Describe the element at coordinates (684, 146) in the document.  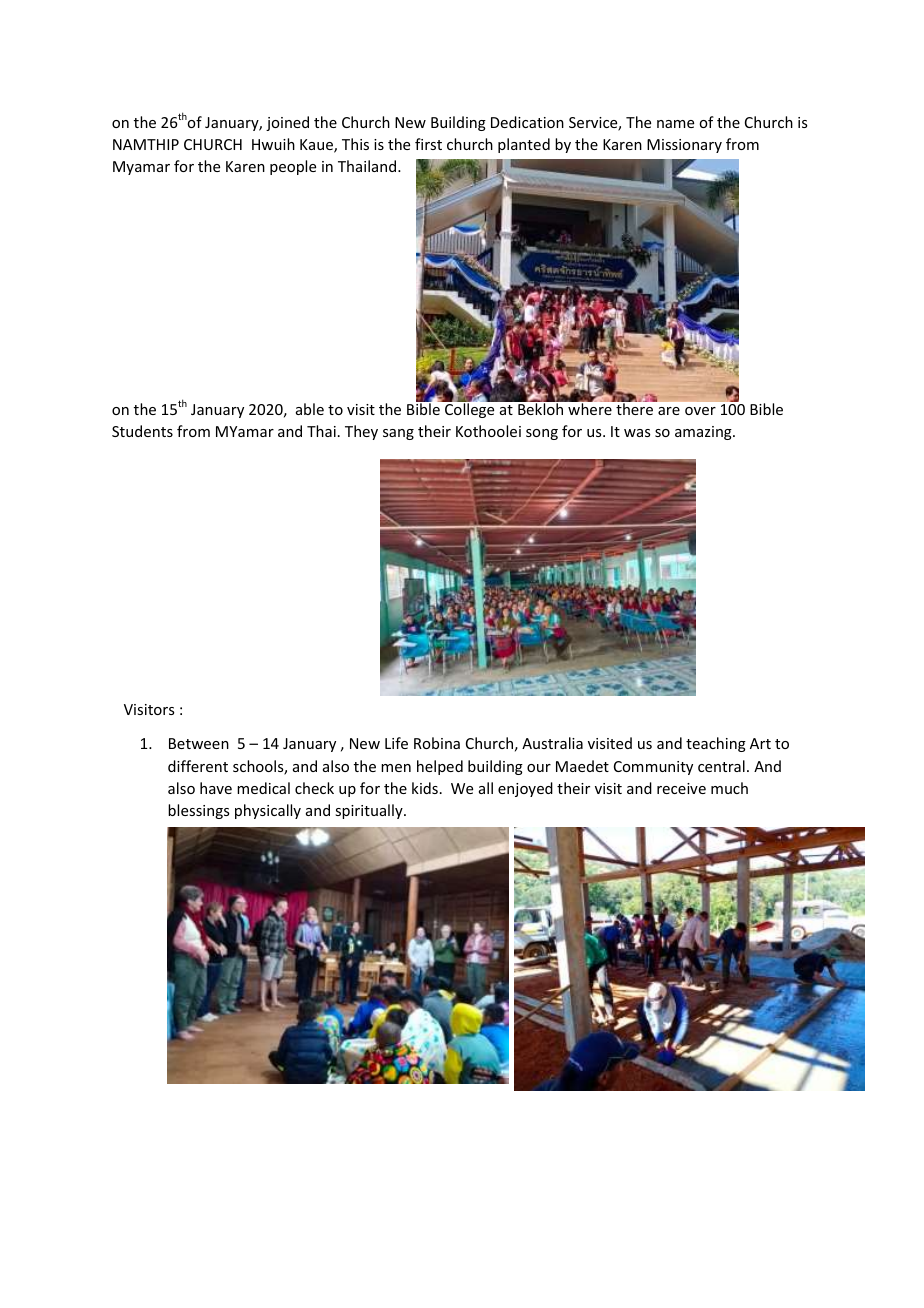
I see `Missionary` at that location.
